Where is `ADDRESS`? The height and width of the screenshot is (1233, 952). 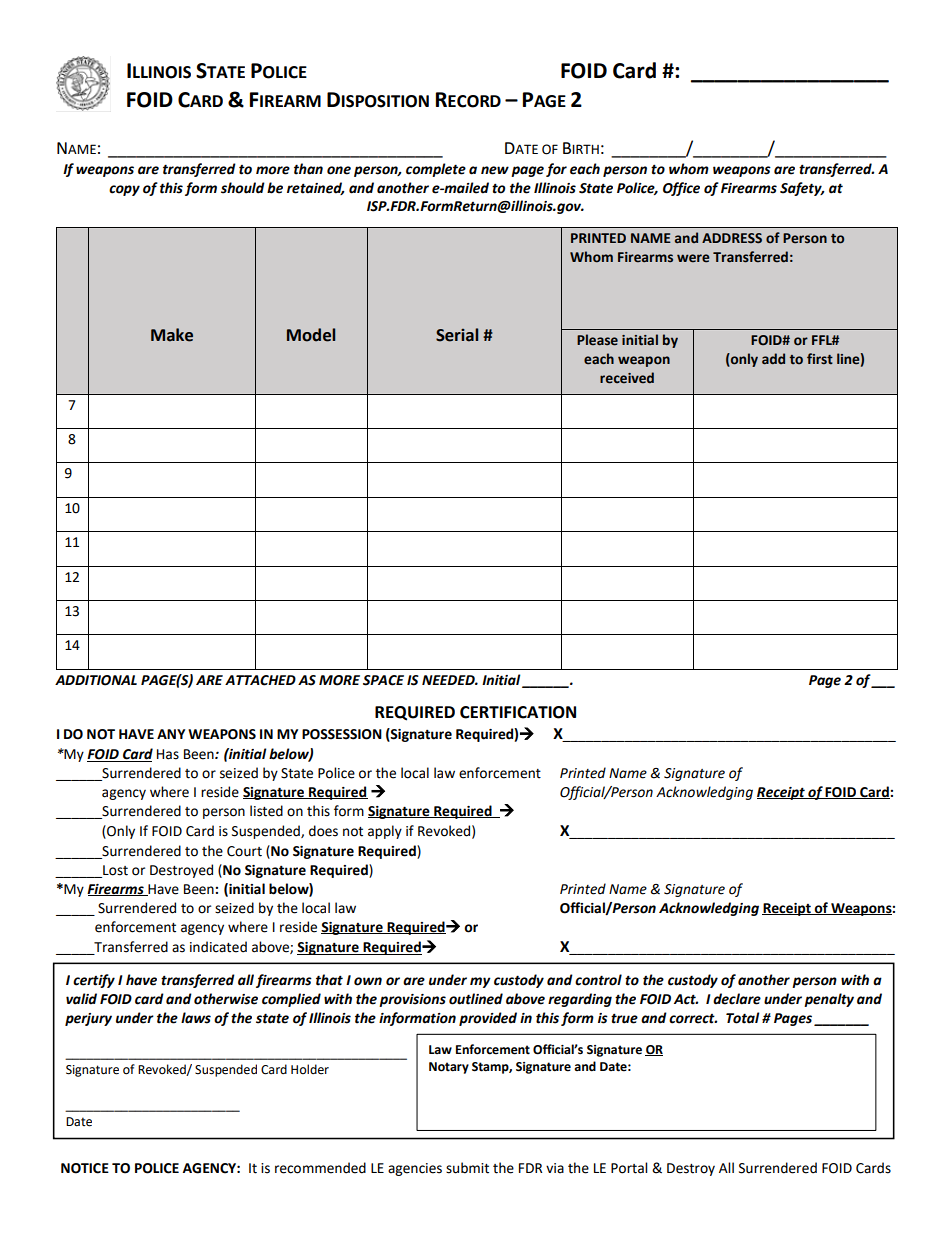
ADDRESS is located at coordinates (732, 238).
